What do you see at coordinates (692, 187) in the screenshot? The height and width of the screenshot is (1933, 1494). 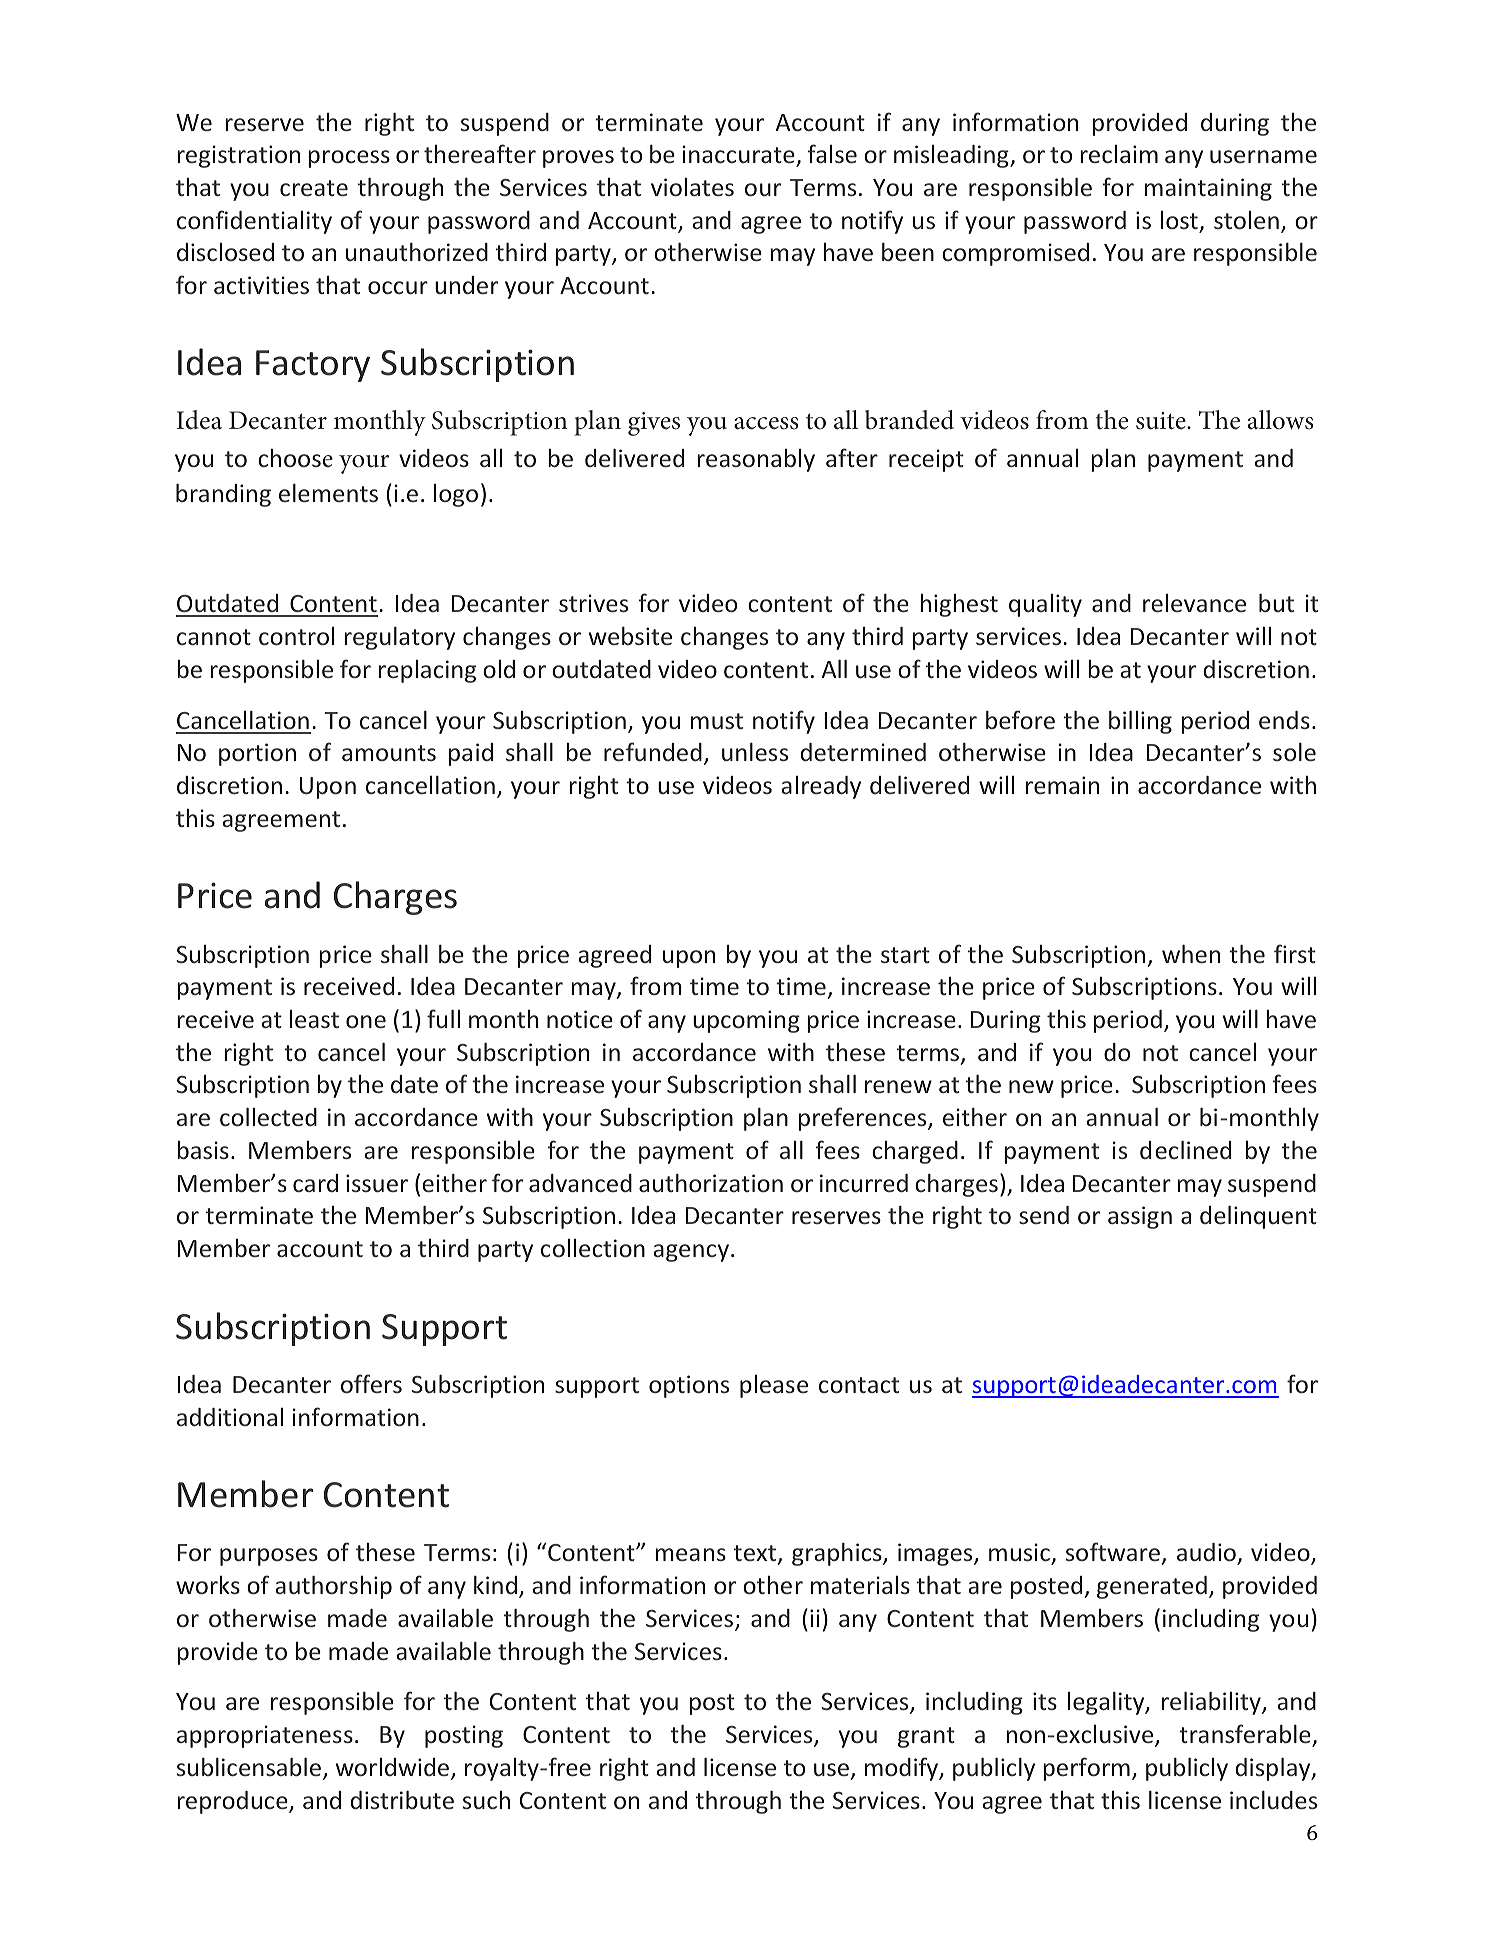 I see `violates` at bounding box center [692, 187].
